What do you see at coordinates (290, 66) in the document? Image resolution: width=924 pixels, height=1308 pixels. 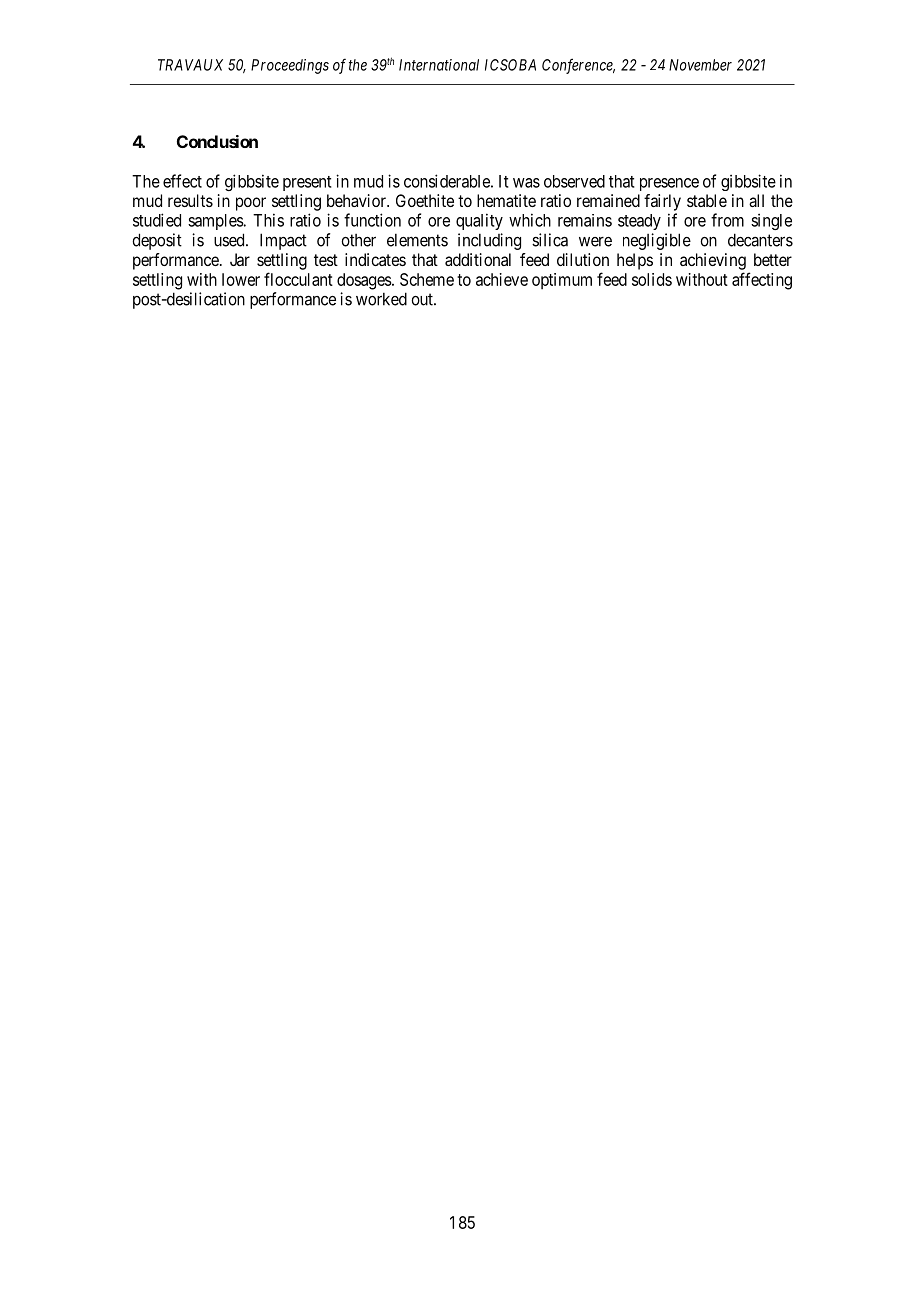 I see `Proceedings` at bounding box center [290, 66].
